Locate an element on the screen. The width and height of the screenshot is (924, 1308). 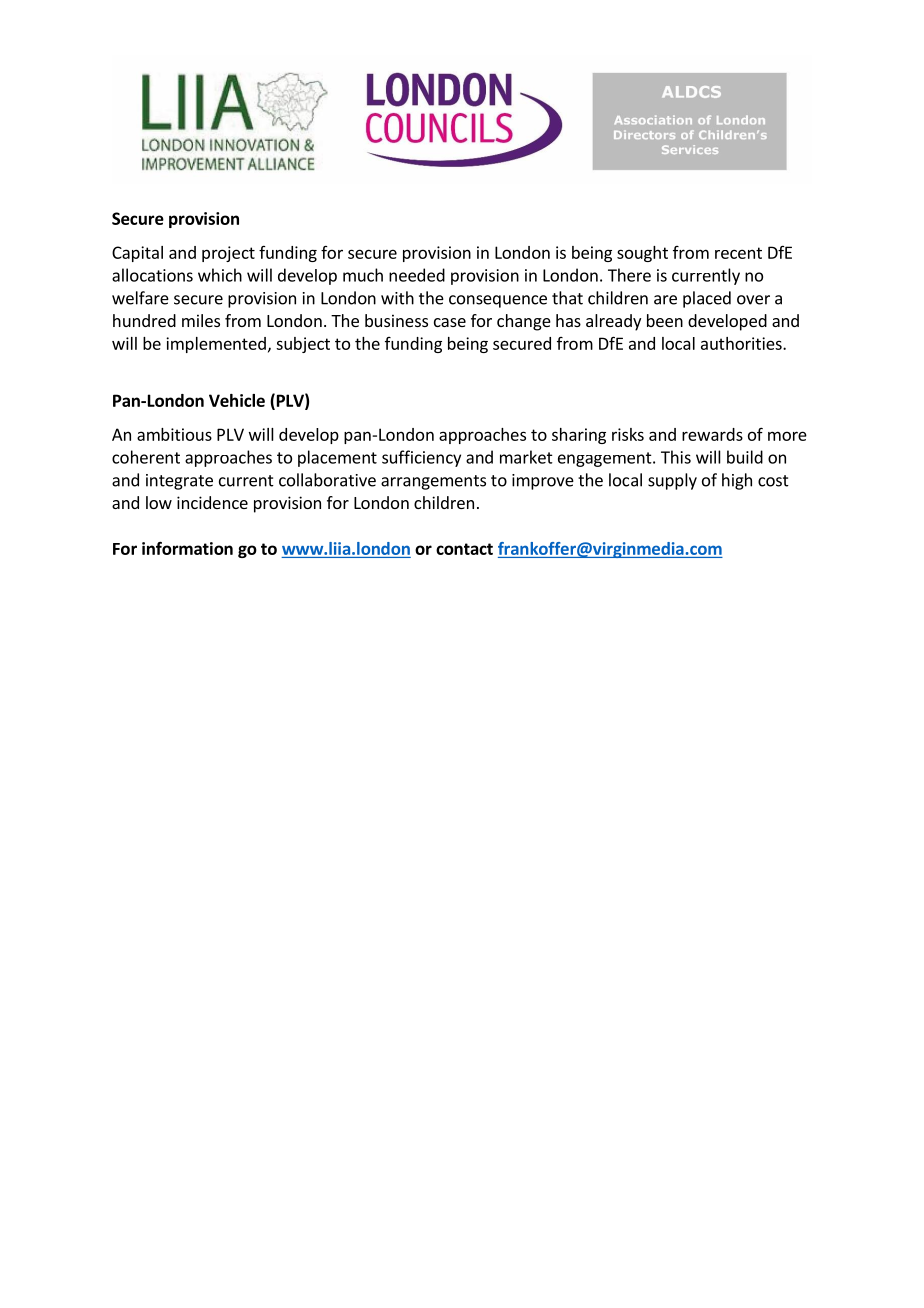
sharing is located at coordinates (579, 436).
